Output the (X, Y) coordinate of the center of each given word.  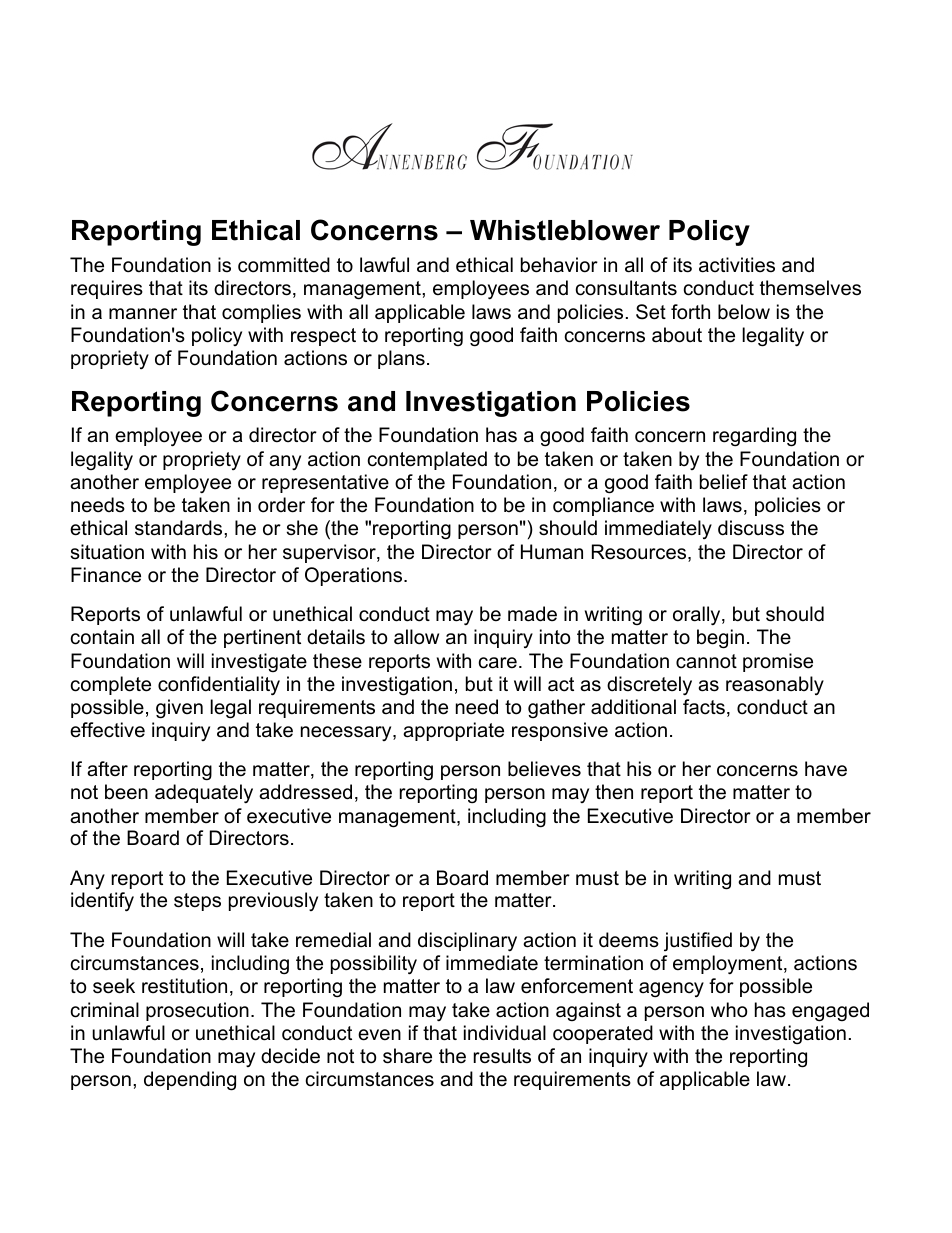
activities (737, 265)
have (826, 769)
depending (190, 1081)
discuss (751, 528)
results (502, 1056)
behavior (559, 265)
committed (284, 265)
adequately (204, 793)
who (729, 1010)
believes (544, 769)
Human (552, 552)
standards (180, 528)
